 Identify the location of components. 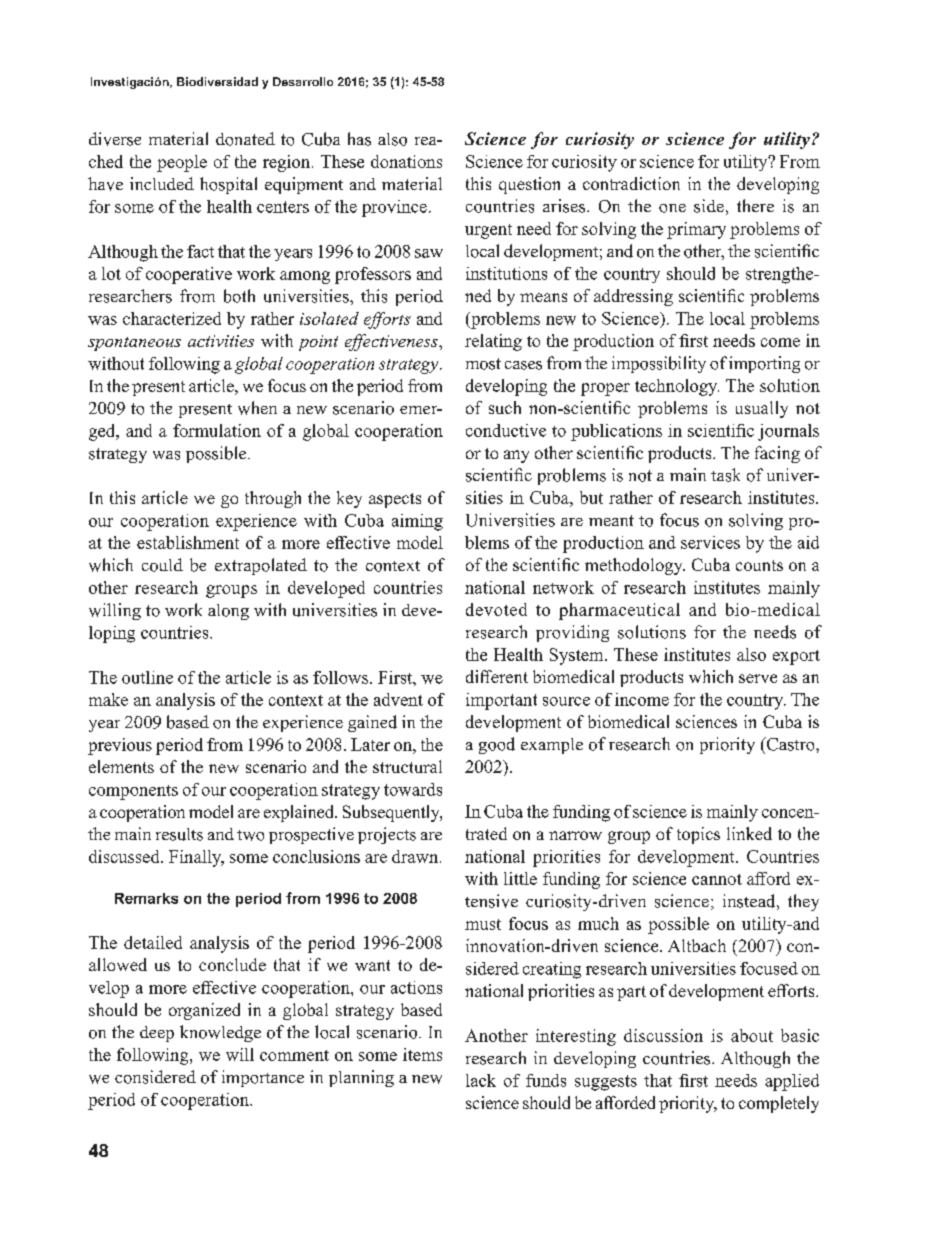
(133, 792).
